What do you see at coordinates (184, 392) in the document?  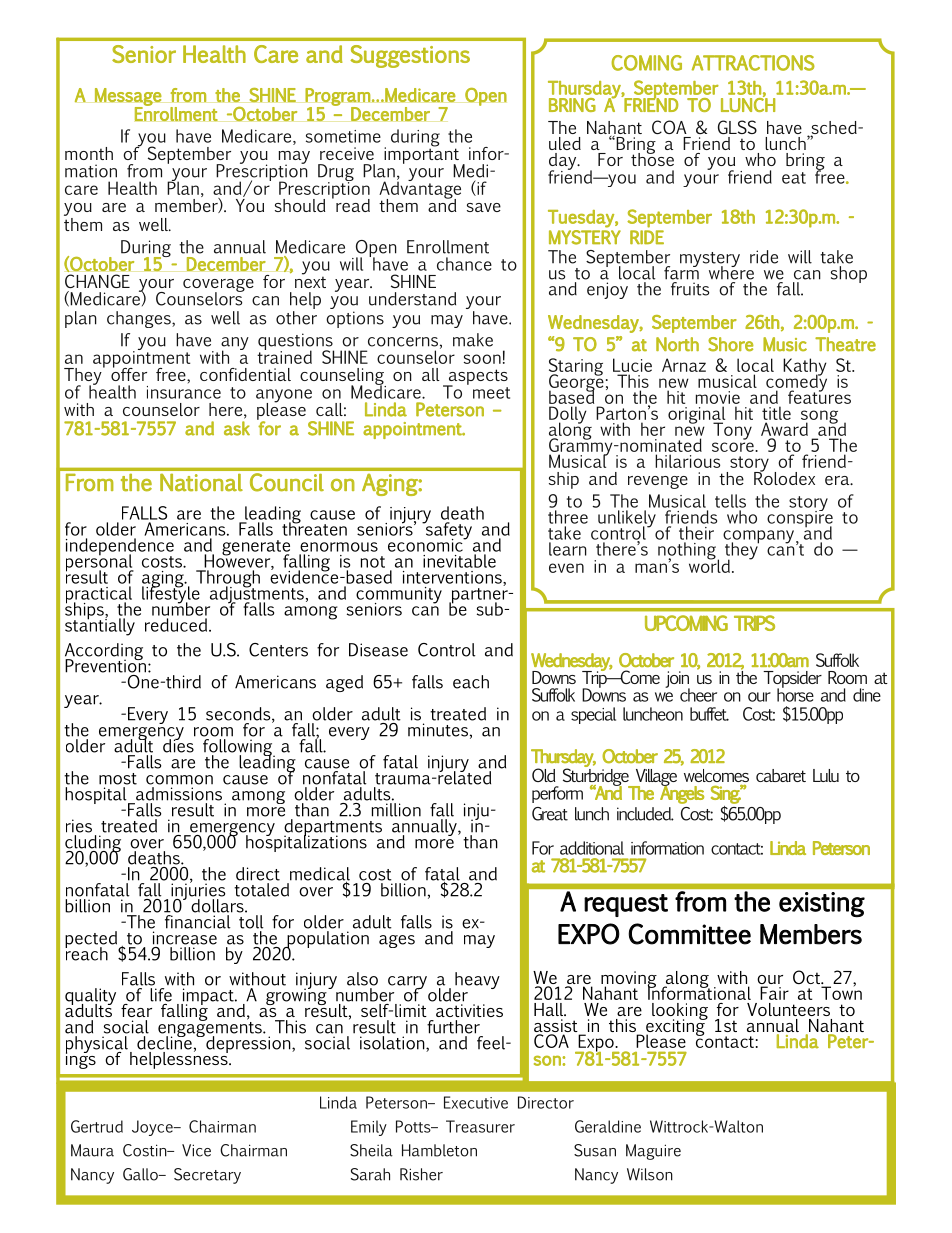 I see `insurance` at bounding box center [184, 392].
